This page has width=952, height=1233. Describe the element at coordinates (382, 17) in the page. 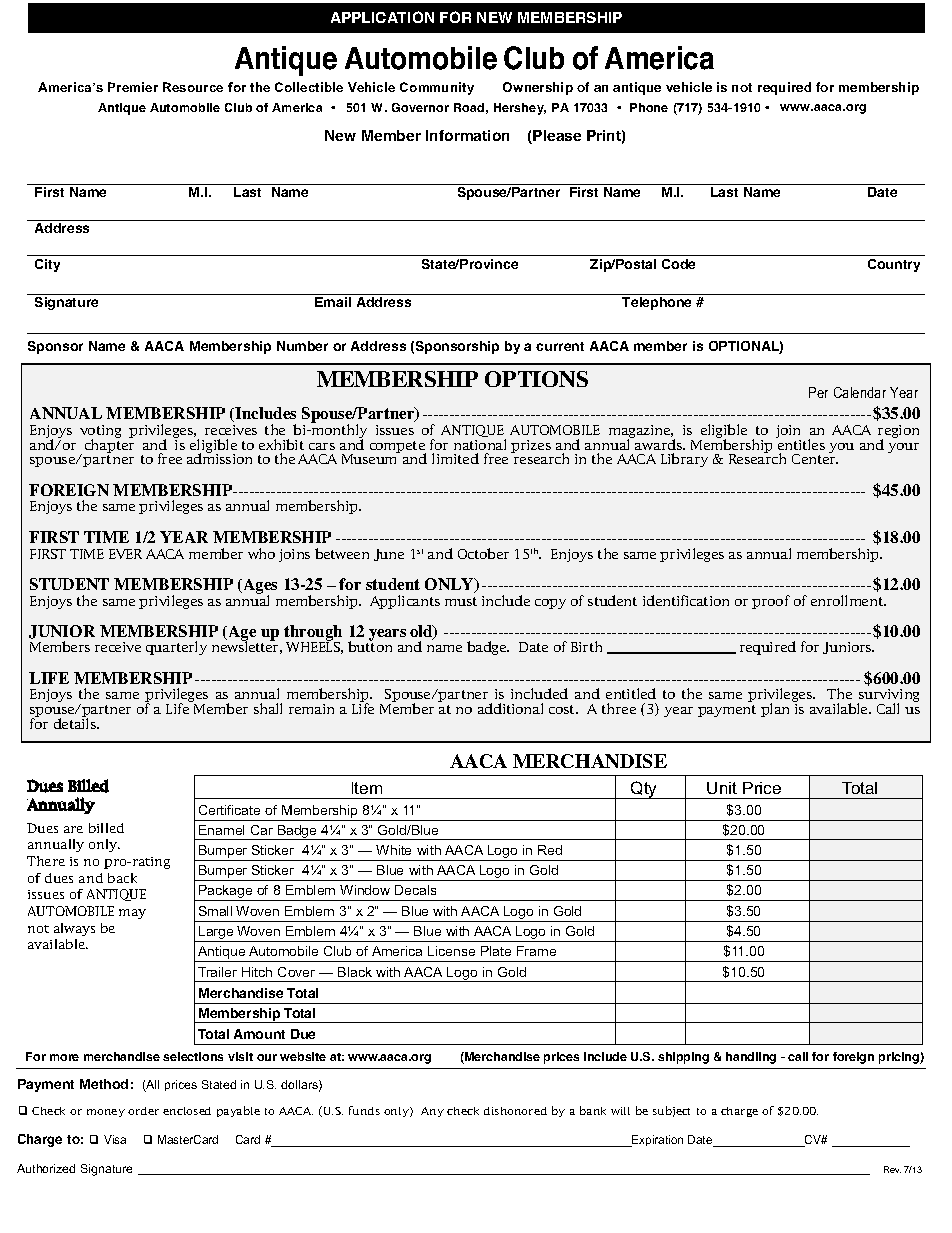

I see `APPLICATION` at that location.
